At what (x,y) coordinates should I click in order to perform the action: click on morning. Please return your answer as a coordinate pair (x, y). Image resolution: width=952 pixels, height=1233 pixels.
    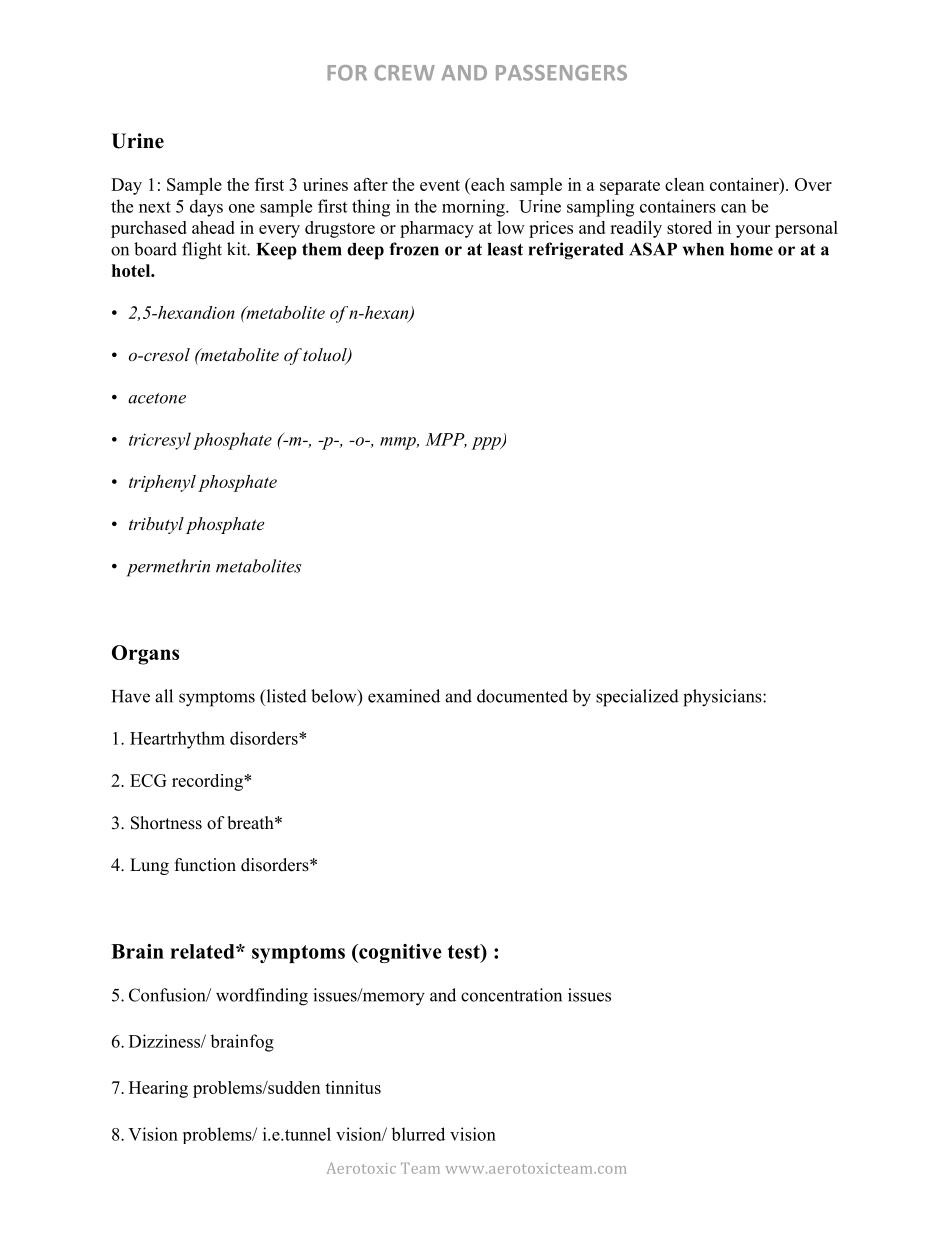
    Looking at the image, I should click on (474, 208).
